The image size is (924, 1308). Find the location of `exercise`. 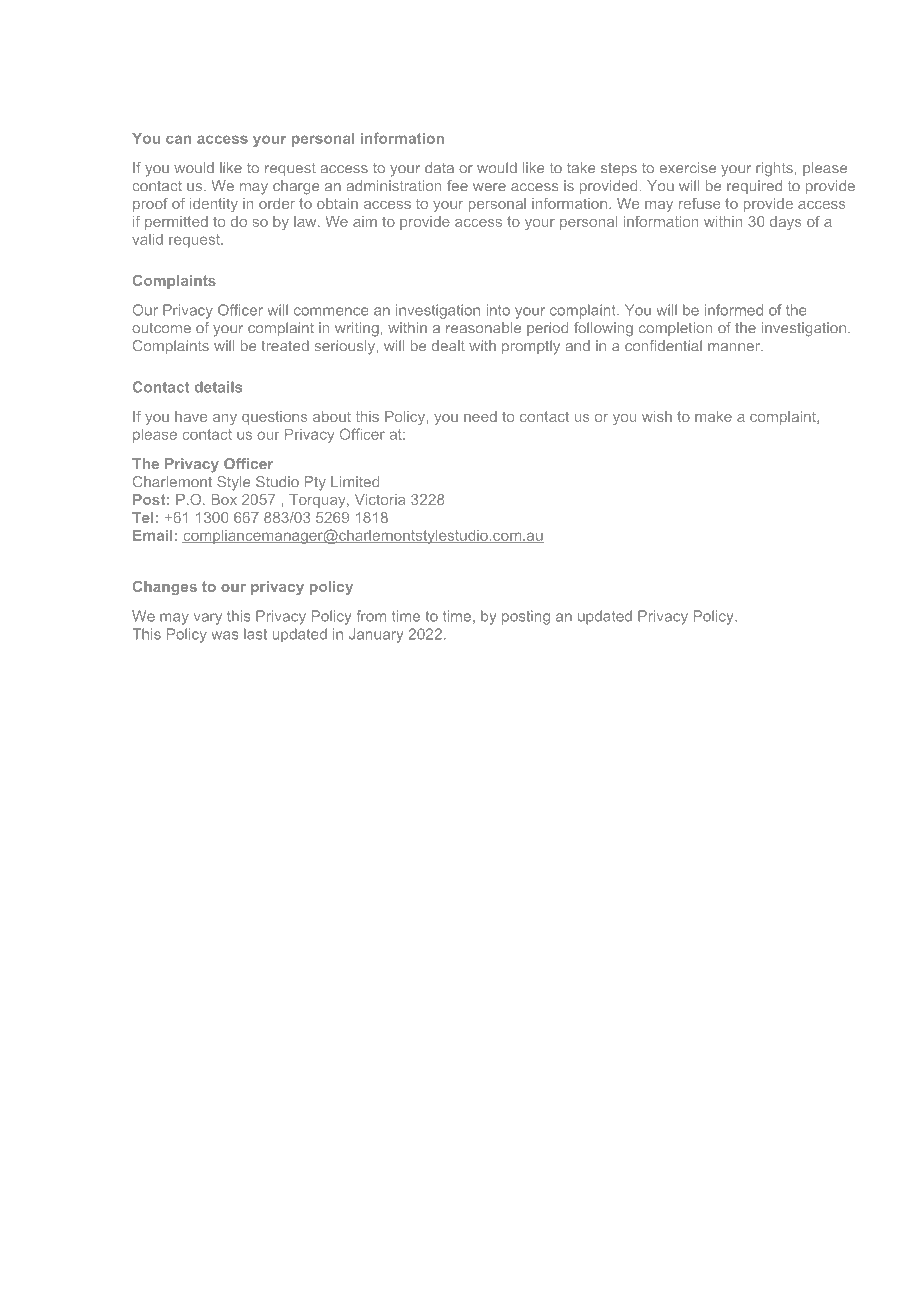

exercise is located at coordinates (687, 168).
